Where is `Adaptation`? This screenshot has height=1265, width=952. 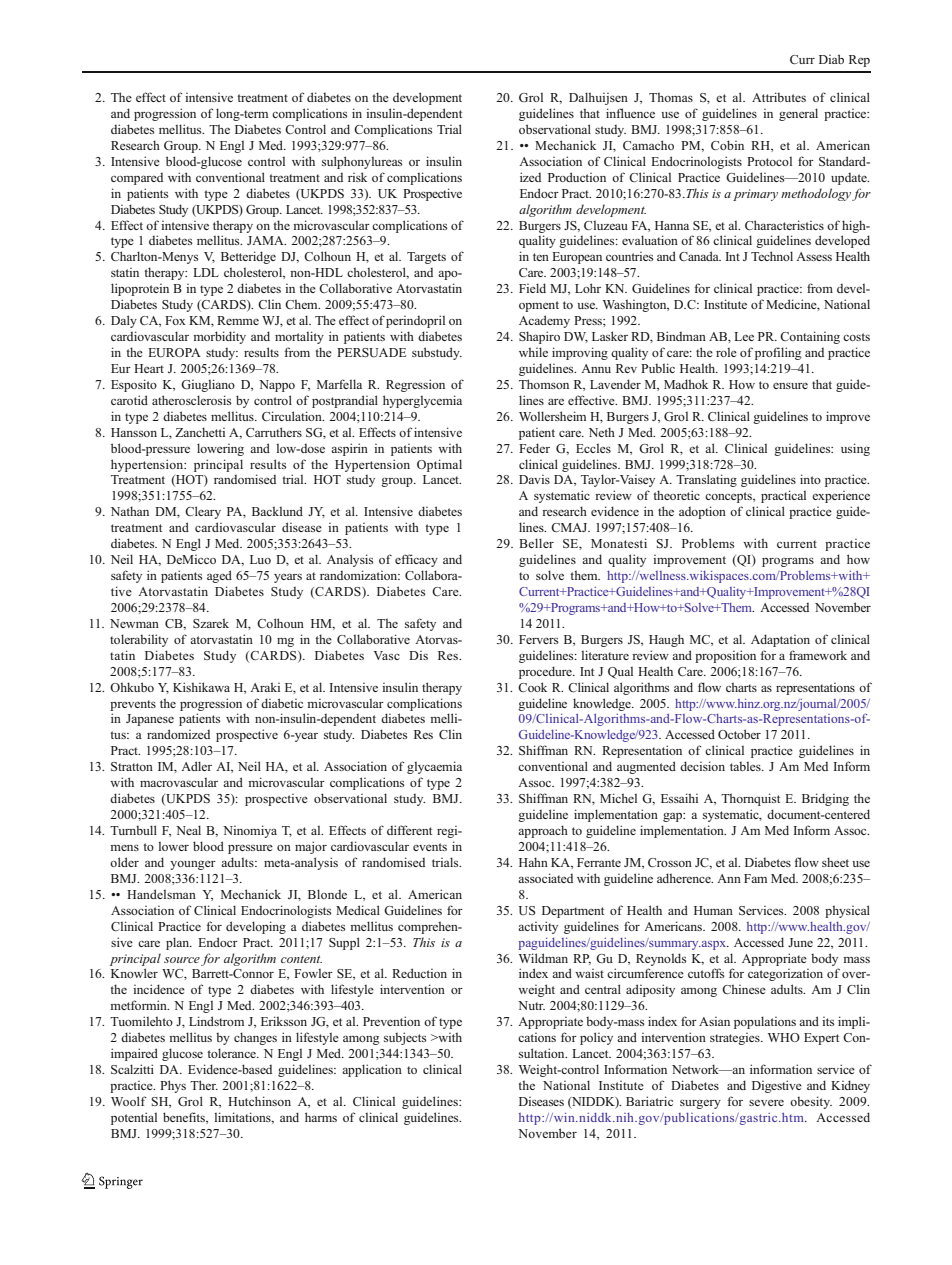
Adaptation is located at coordinates (780, 640).
